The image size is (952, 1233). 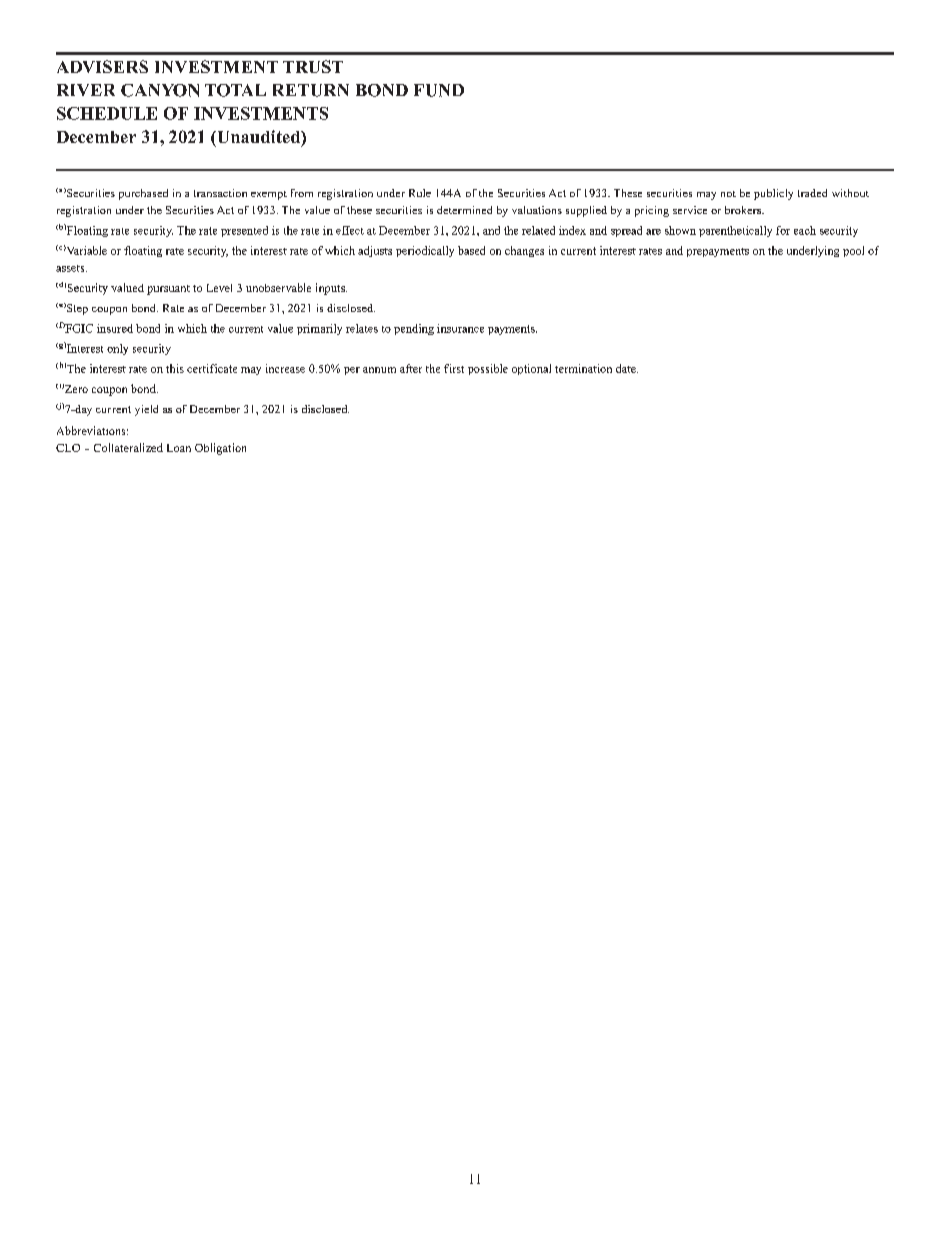 I want to click on FUND, so click(x=439, y=90).
